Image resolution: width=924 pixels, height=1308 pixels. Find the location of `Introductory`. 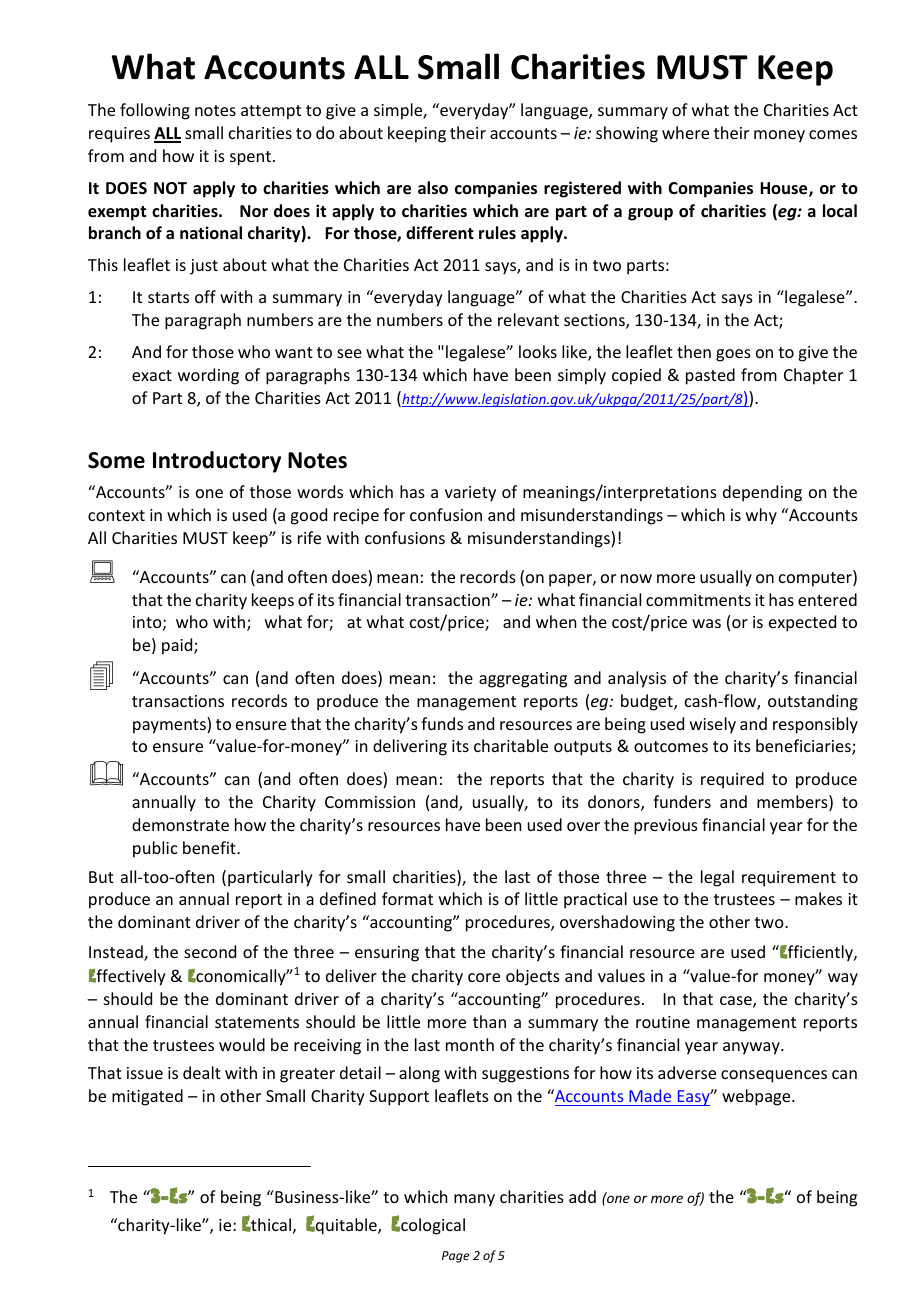

Introductory is located at coordinates (217, 462).
